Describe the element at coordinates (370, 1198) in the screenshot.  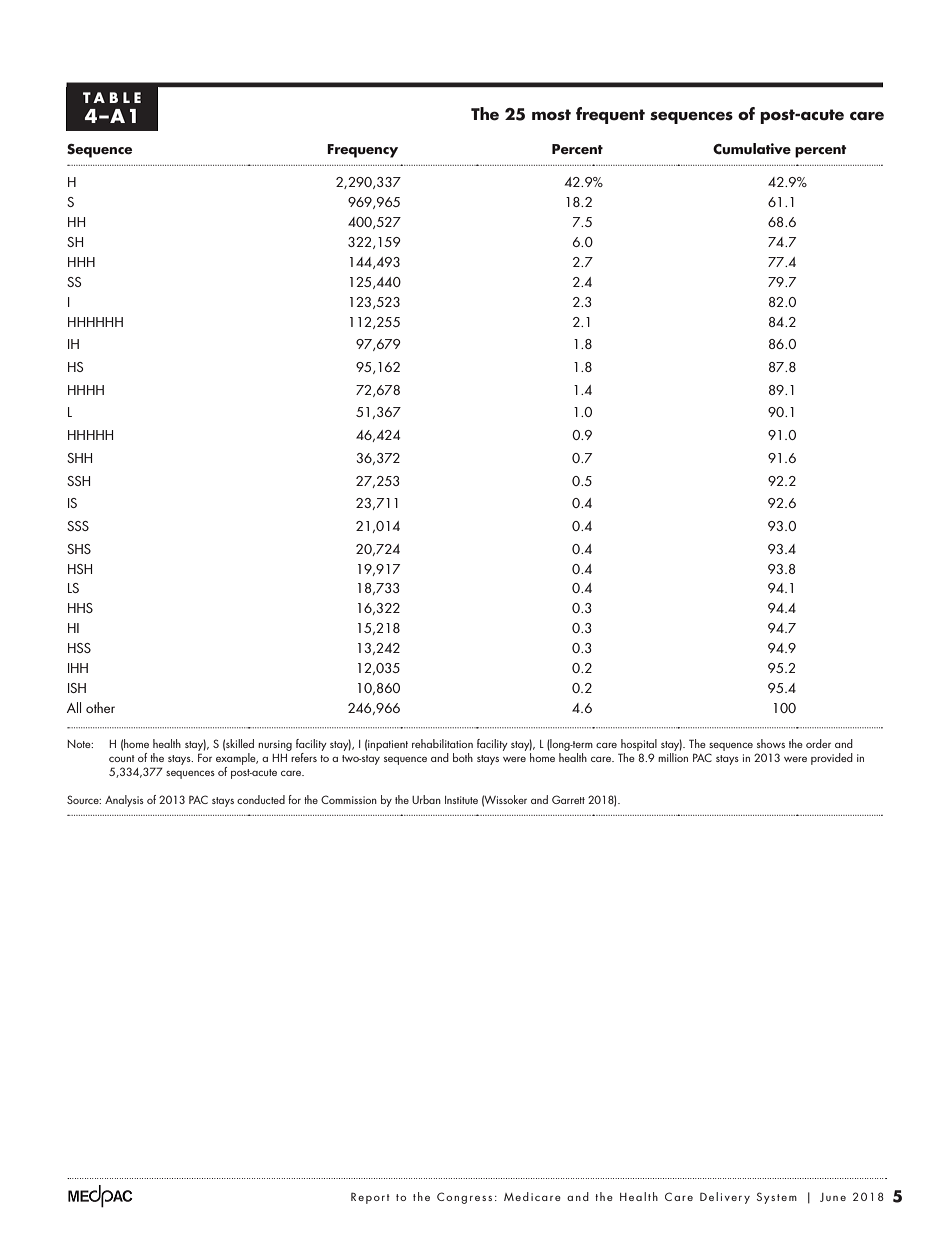
I see `Report` at that location.
